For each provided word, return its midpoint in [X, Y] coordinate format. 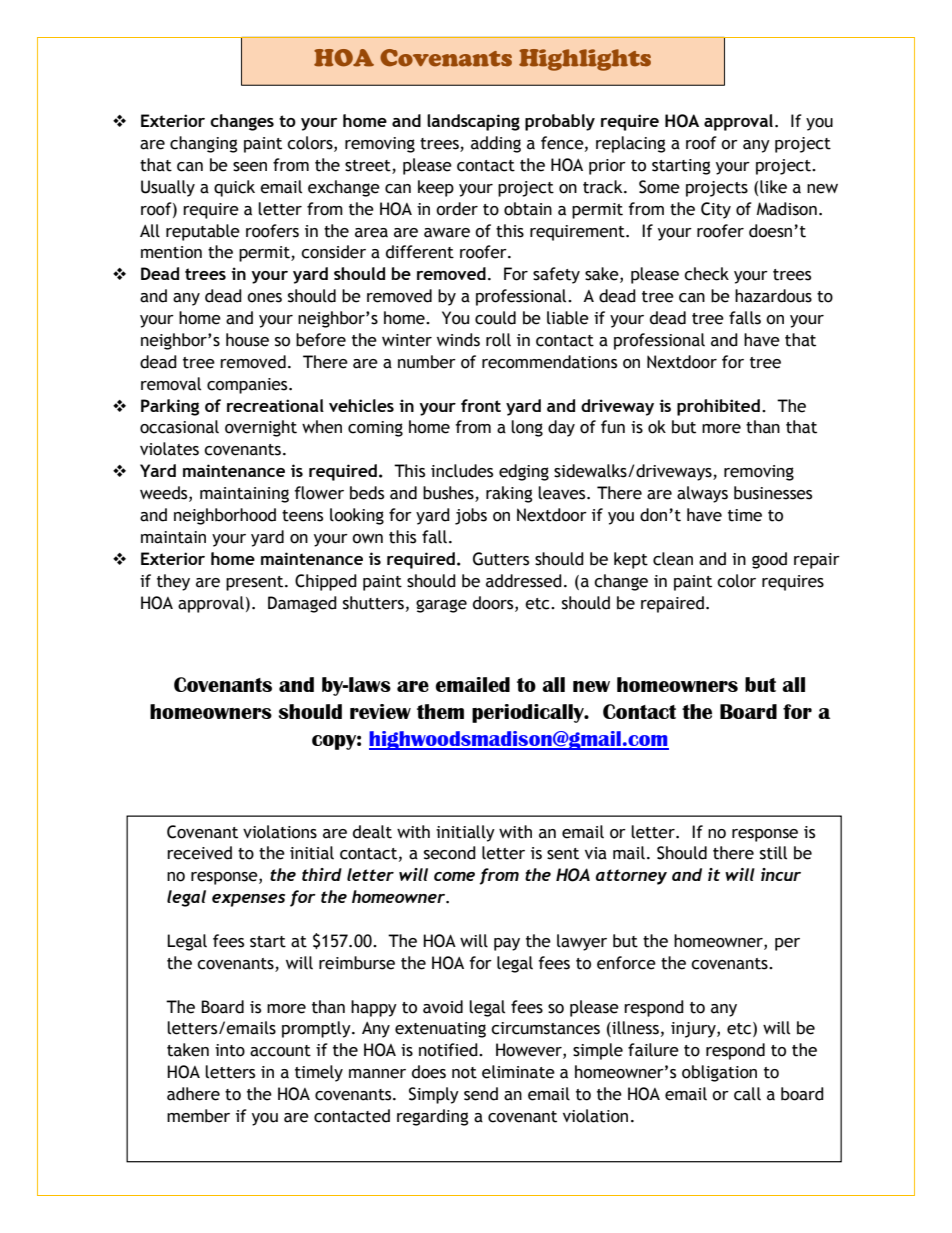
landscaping [473, 122]
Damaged [302, 604]
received [199, 853]
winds [458, 340]
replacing [631, 144]
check [706, 274]
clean [673, 559]
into [230, 1050]
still [773, 853]
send [481, 1094]
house [247, 340]
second [450, 853]
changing [204, 144]
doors [494, 603]
